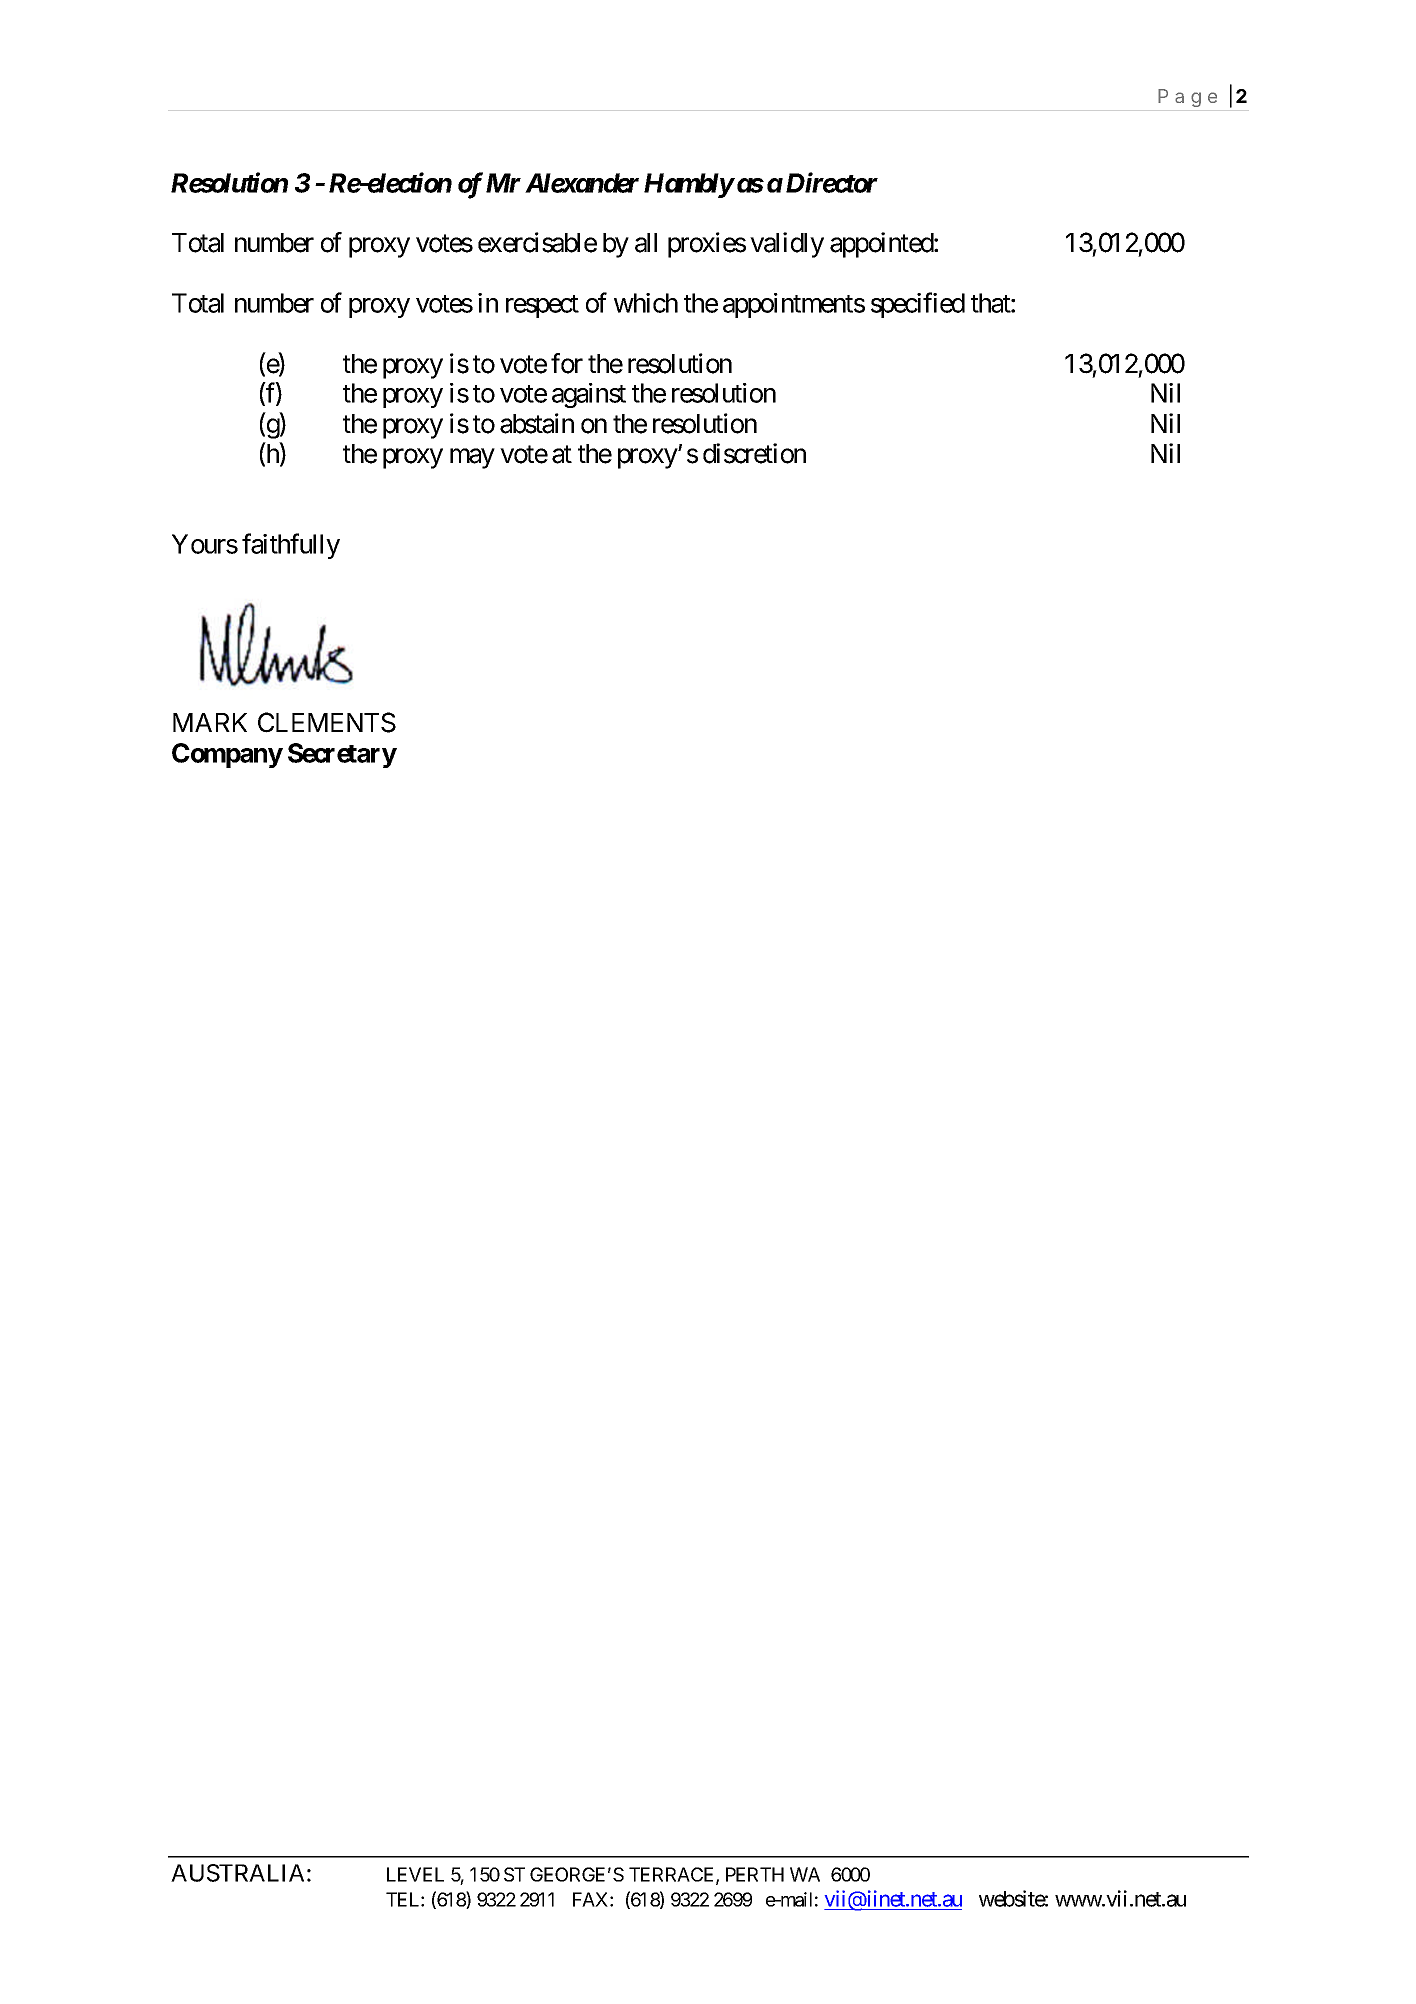 This document has height=2004, width=1416. Describe the element at coordinates (832, 182) in the document. I see `Director` at that location.
